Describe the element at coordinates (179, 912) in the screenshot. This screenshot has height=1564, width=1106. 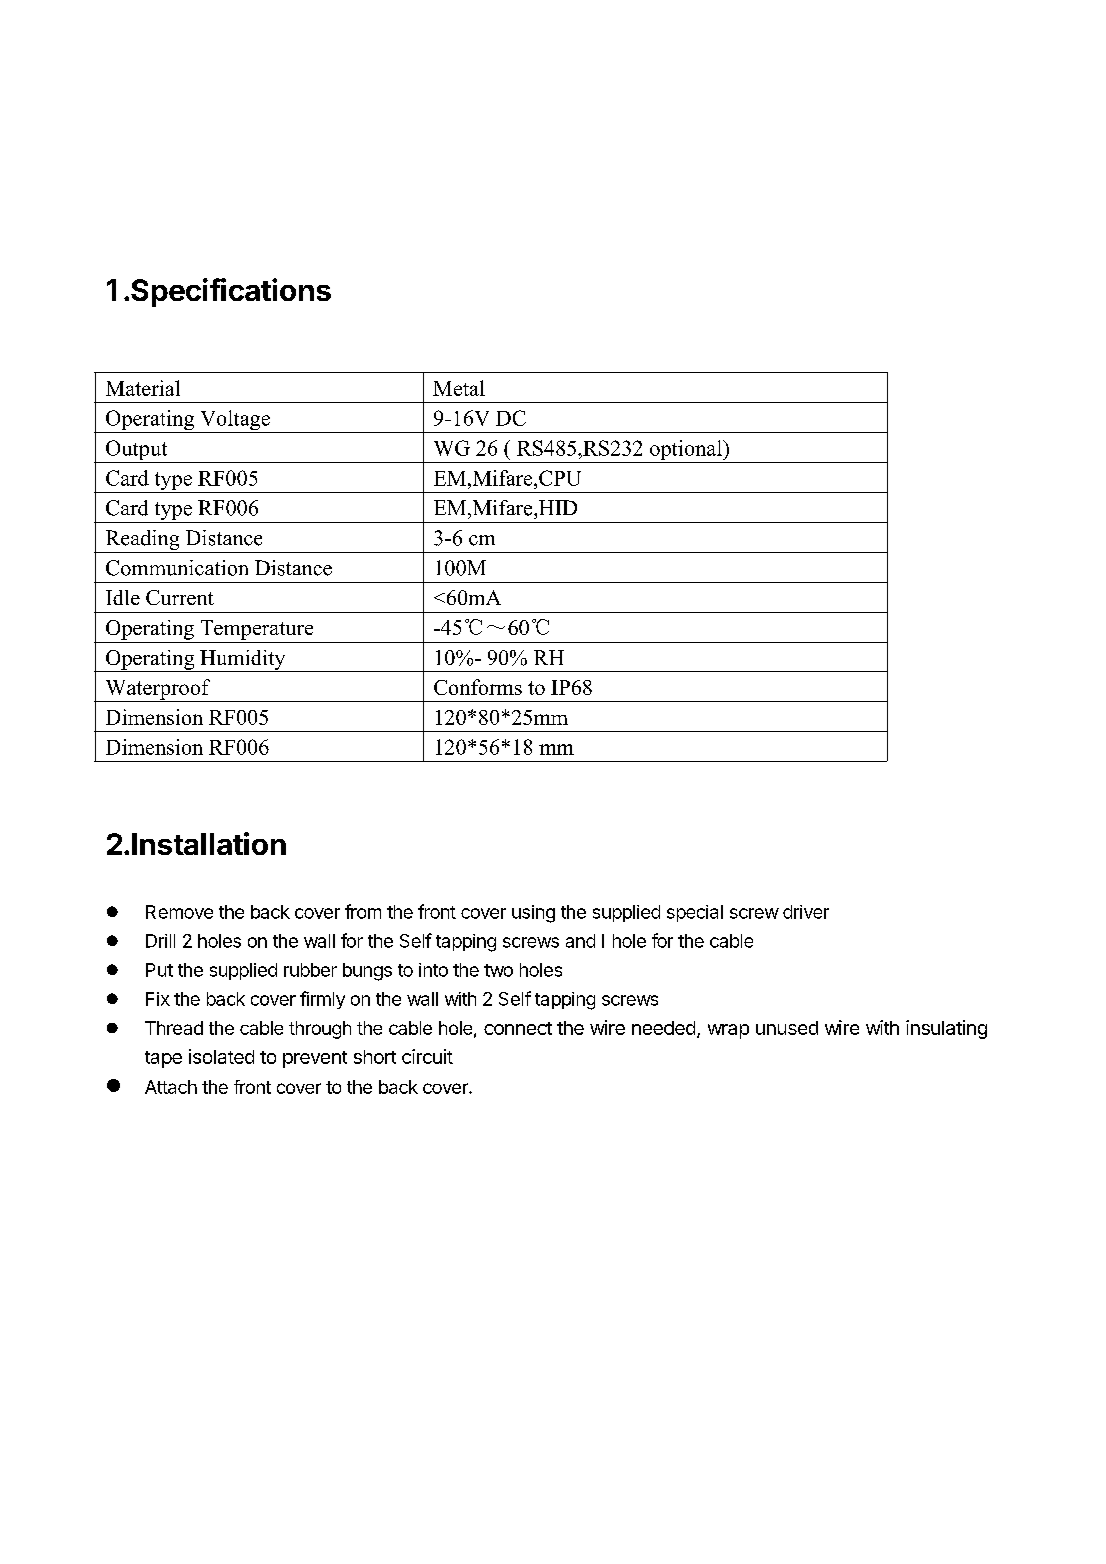
I see `Remove` at that location.
